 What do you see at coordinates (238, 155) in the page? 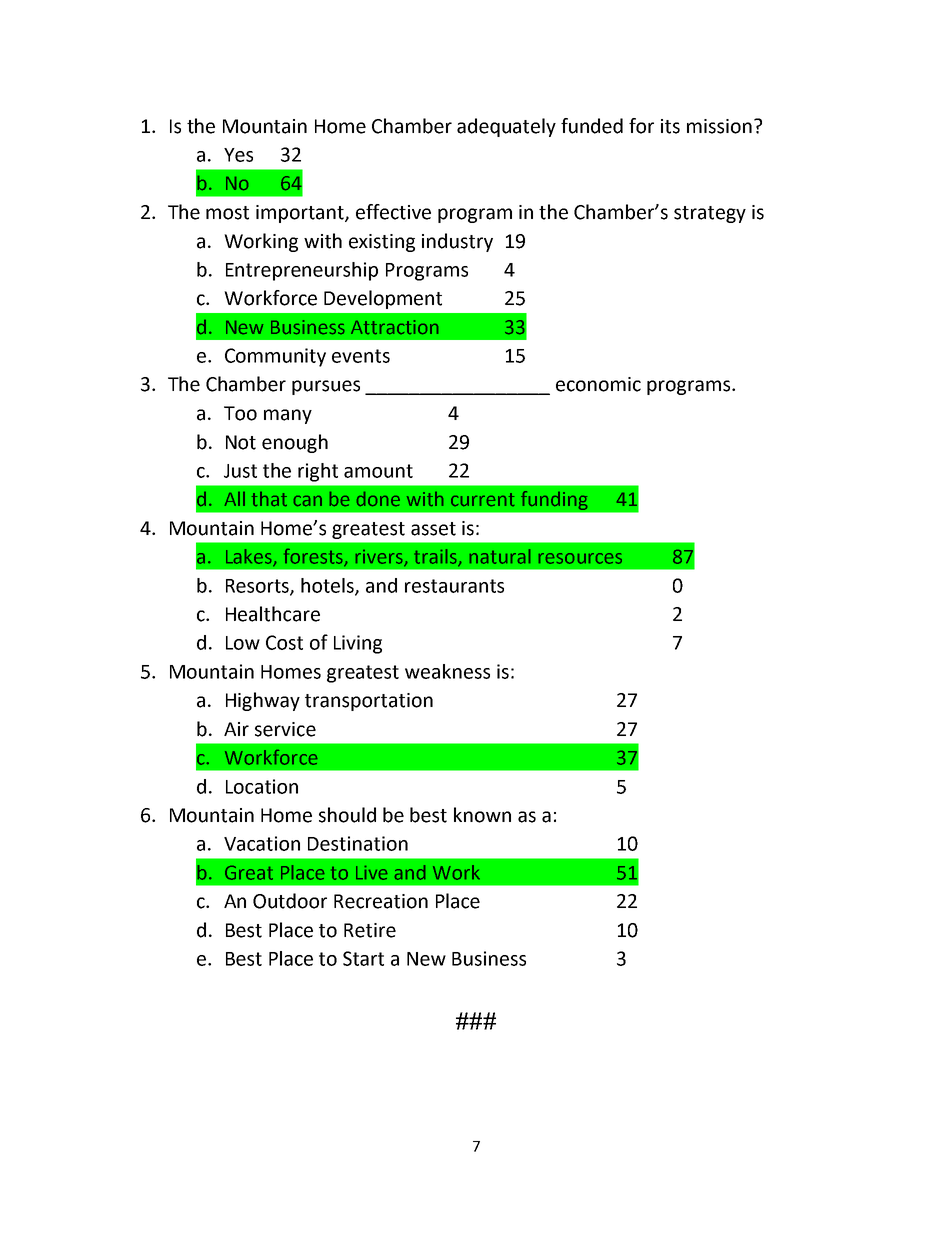
I see `Yes` at bounding box center [238, 155].
